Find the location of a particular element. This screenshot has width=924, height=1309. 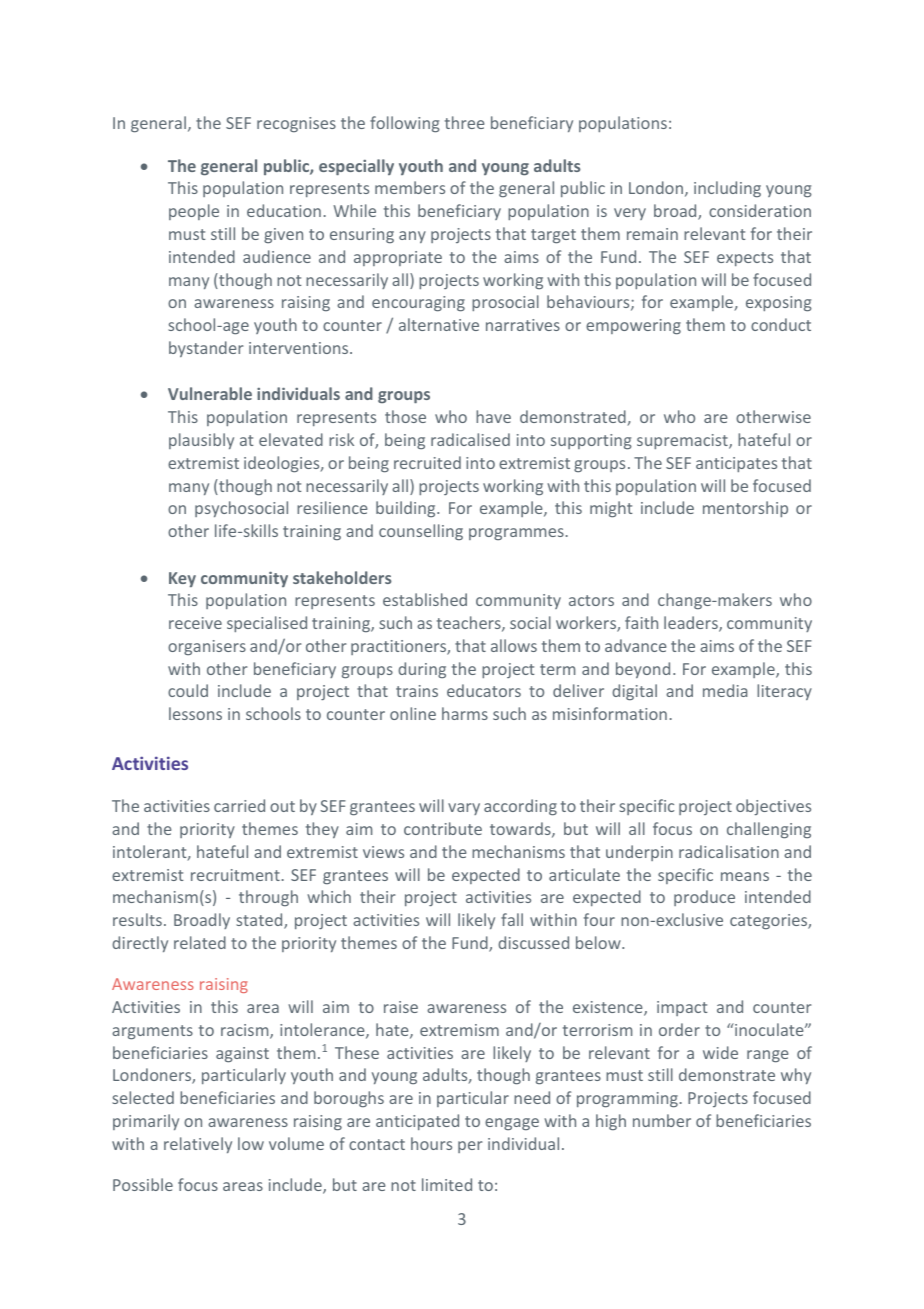

number is located at coordinates (662, 1120).
